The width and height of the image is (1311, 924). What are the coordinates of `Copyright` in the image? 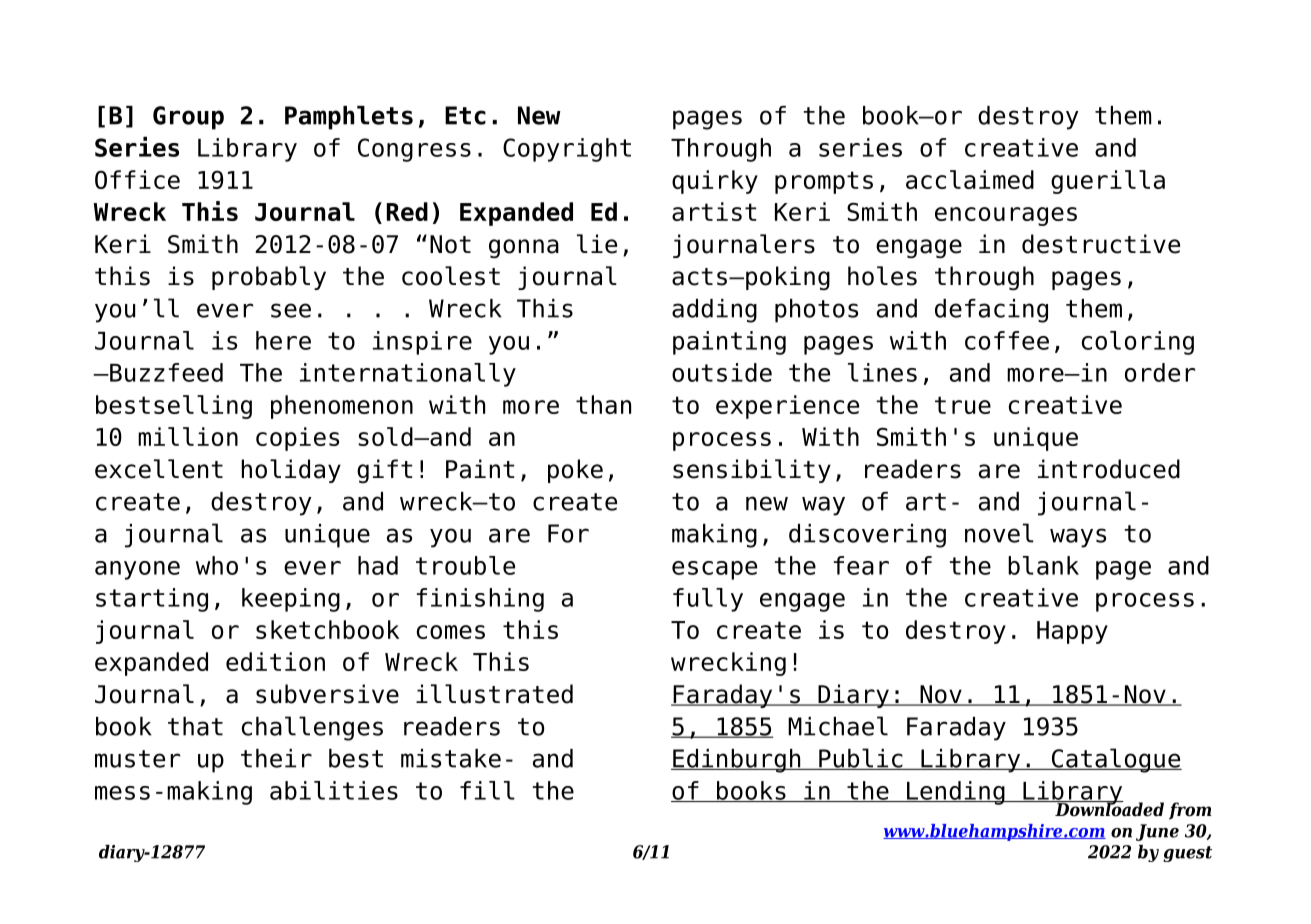 It's located at (567, 150).
